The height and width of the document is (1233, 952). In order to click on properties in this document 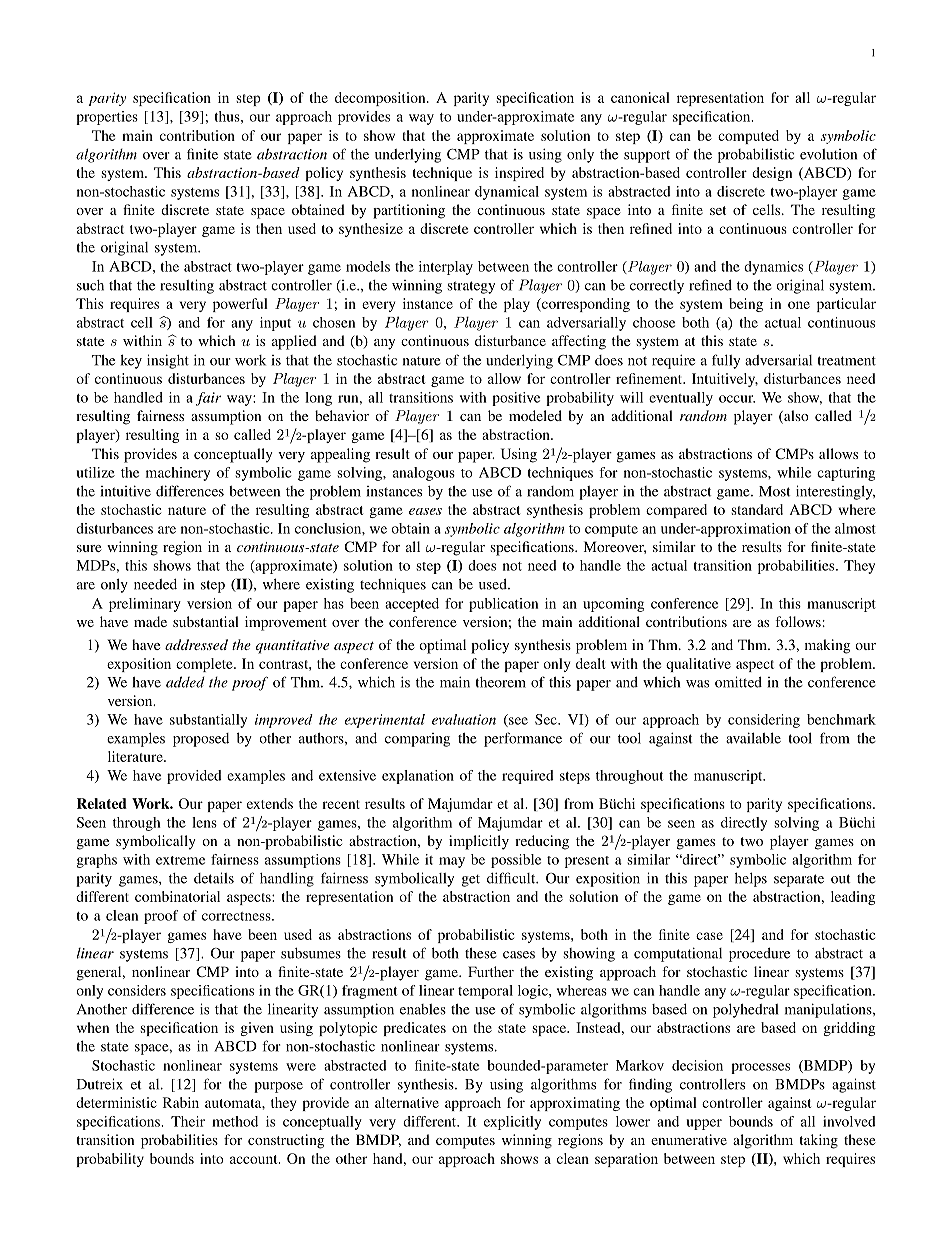, I will do `click(107, 118)`.
